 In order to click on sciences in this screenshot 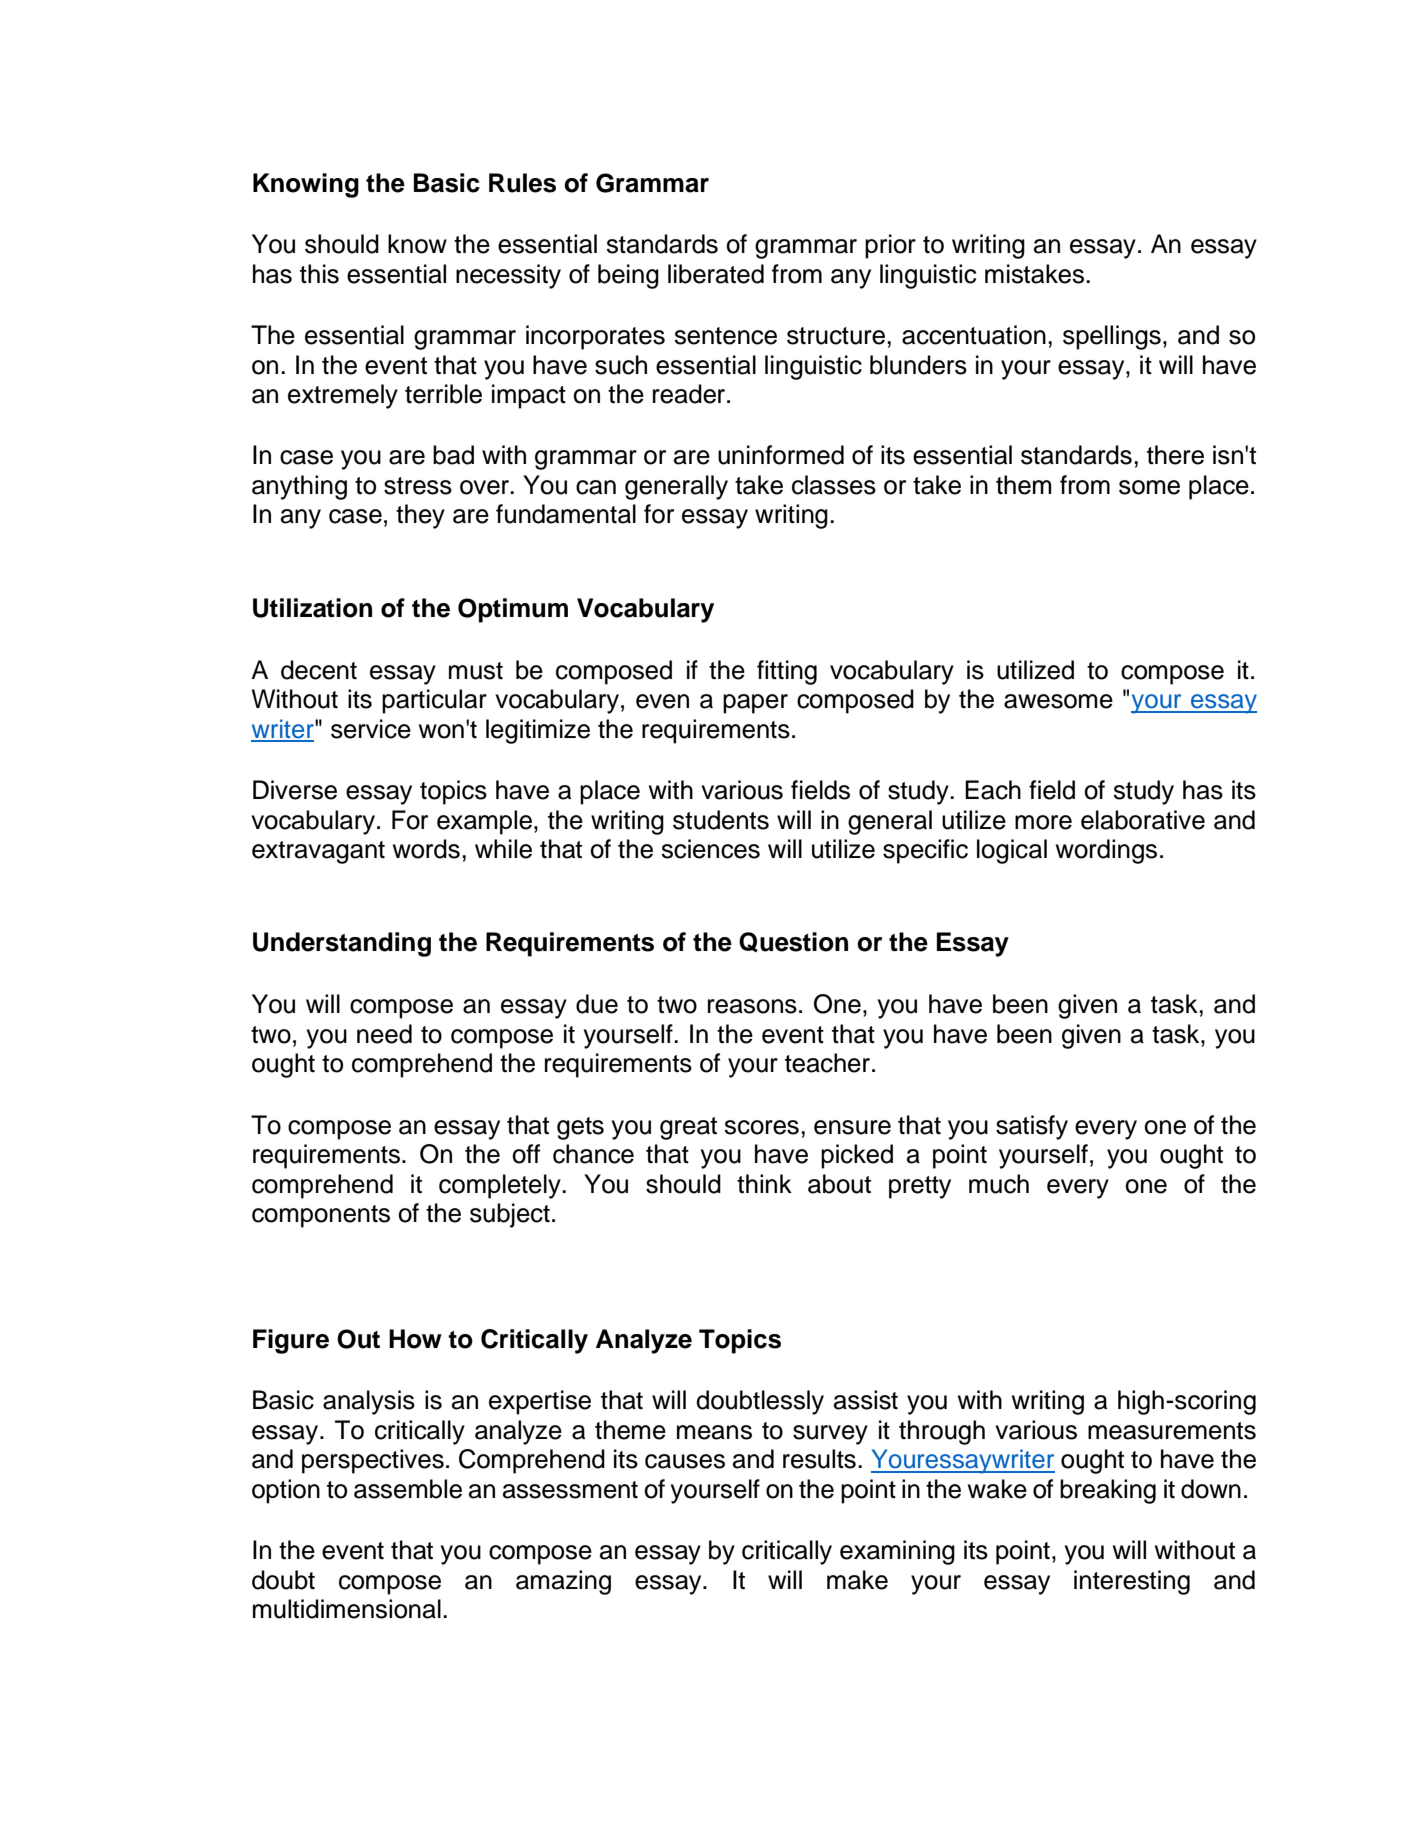, I will do `click(710, 849)`.
